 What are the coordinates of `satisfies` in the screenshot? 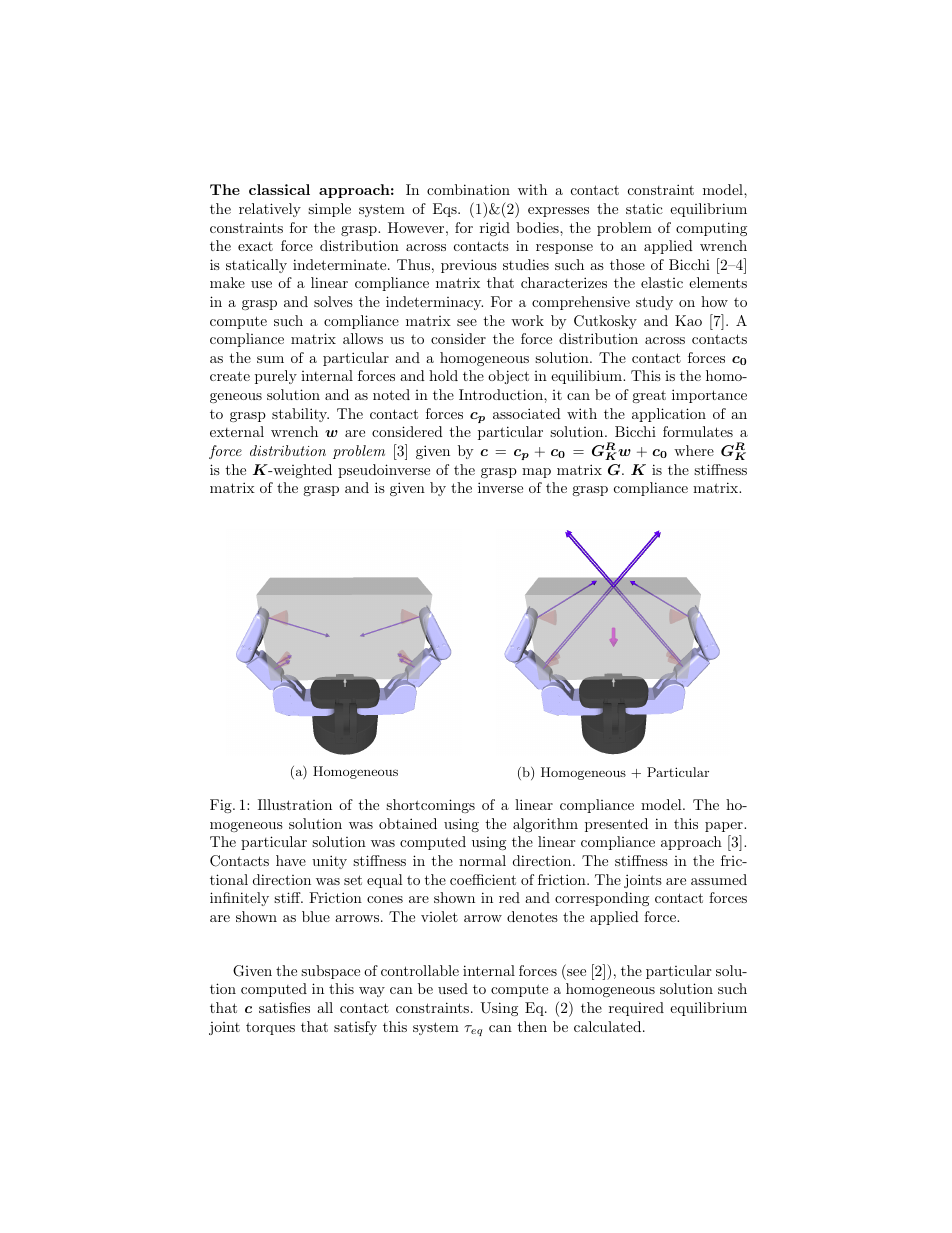 It's located at (284, 1007).
